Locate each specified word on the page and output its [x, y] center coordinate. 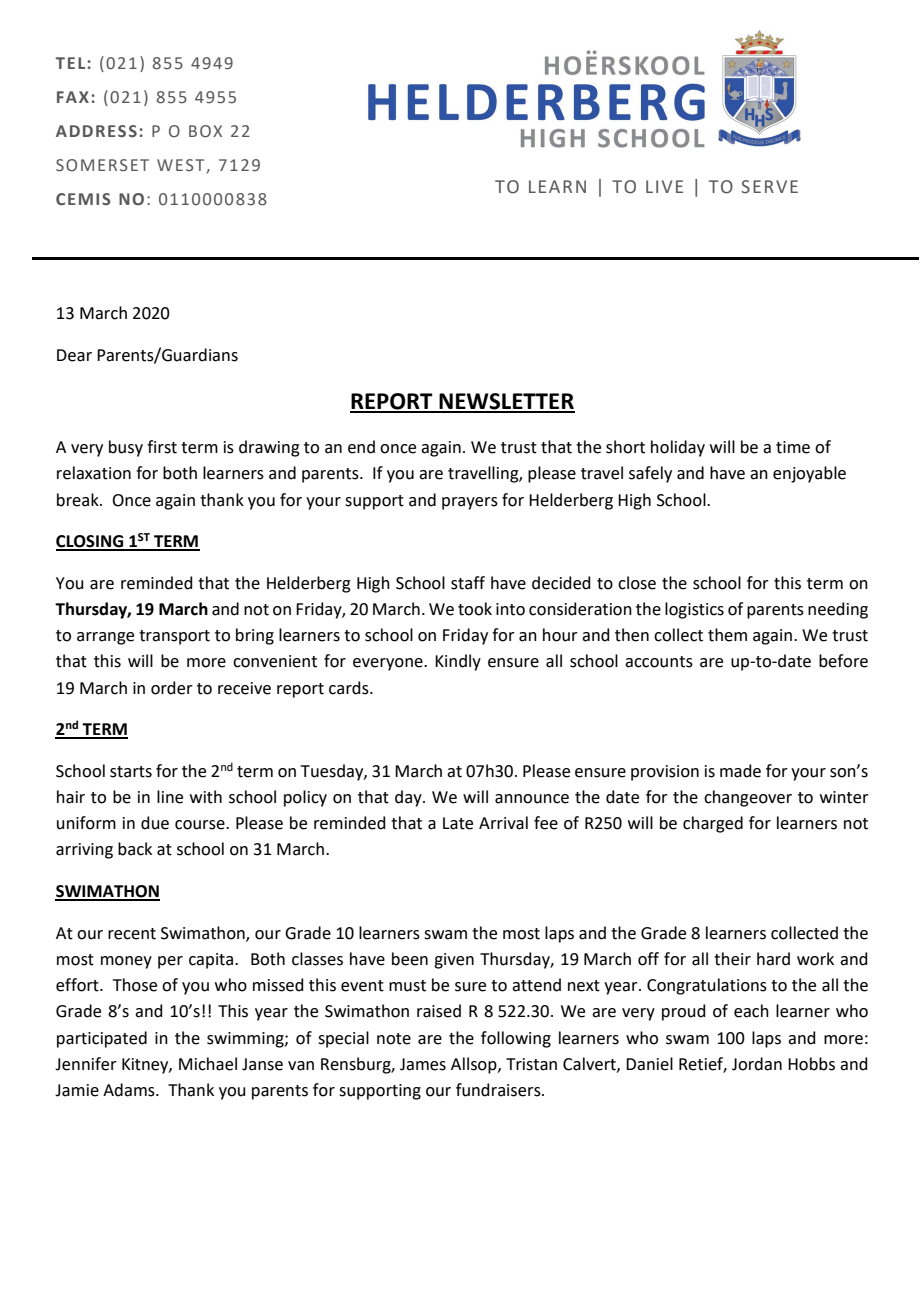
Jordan [757, 1064]
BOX [205, 131]
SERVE [769, 187]
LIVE [664, 186]
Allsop [475, 1065]
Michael [208, 1064]
